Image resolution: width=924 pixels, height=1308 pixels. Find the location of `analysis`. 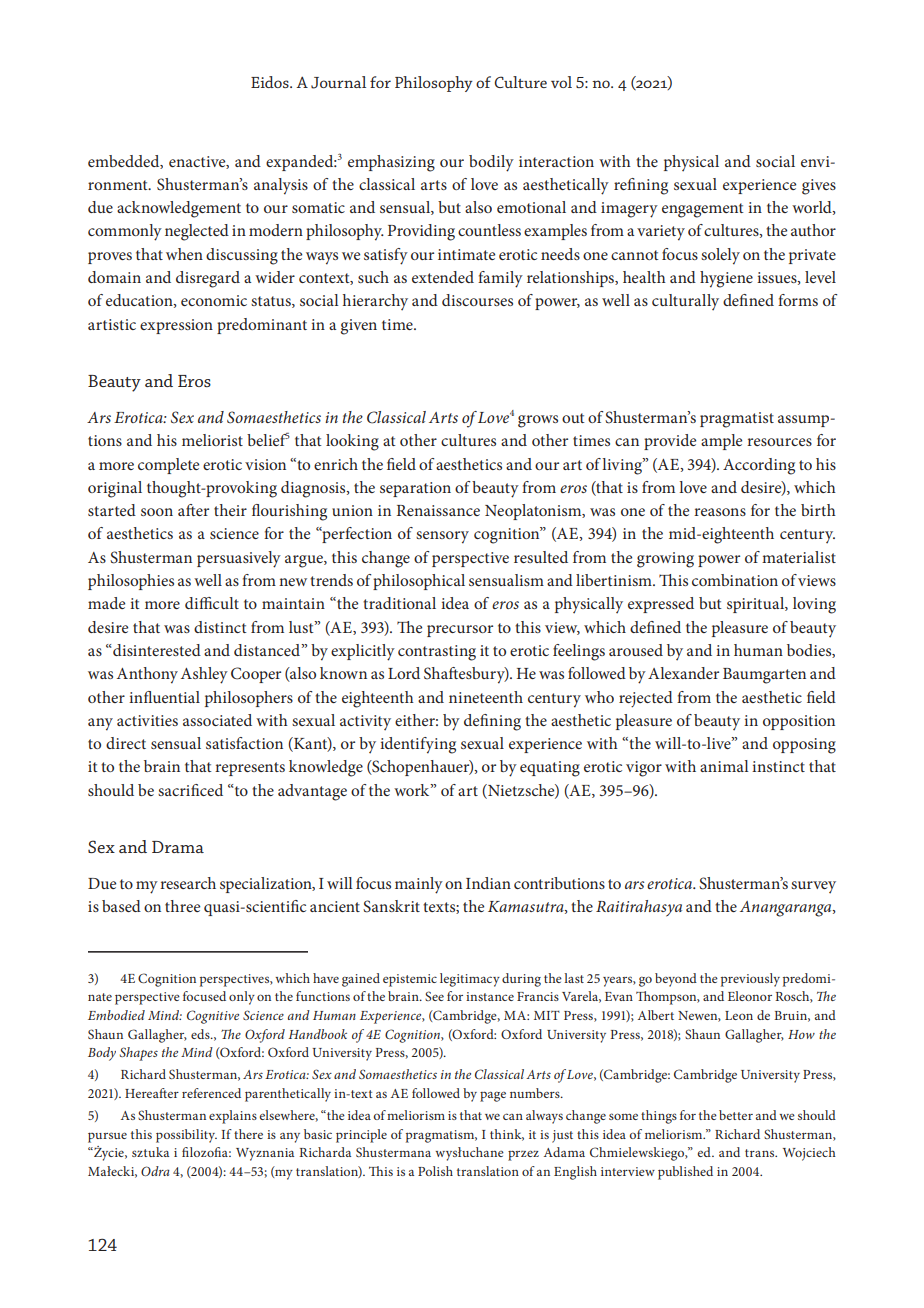

analysis is located at coordinates (281, 186).
